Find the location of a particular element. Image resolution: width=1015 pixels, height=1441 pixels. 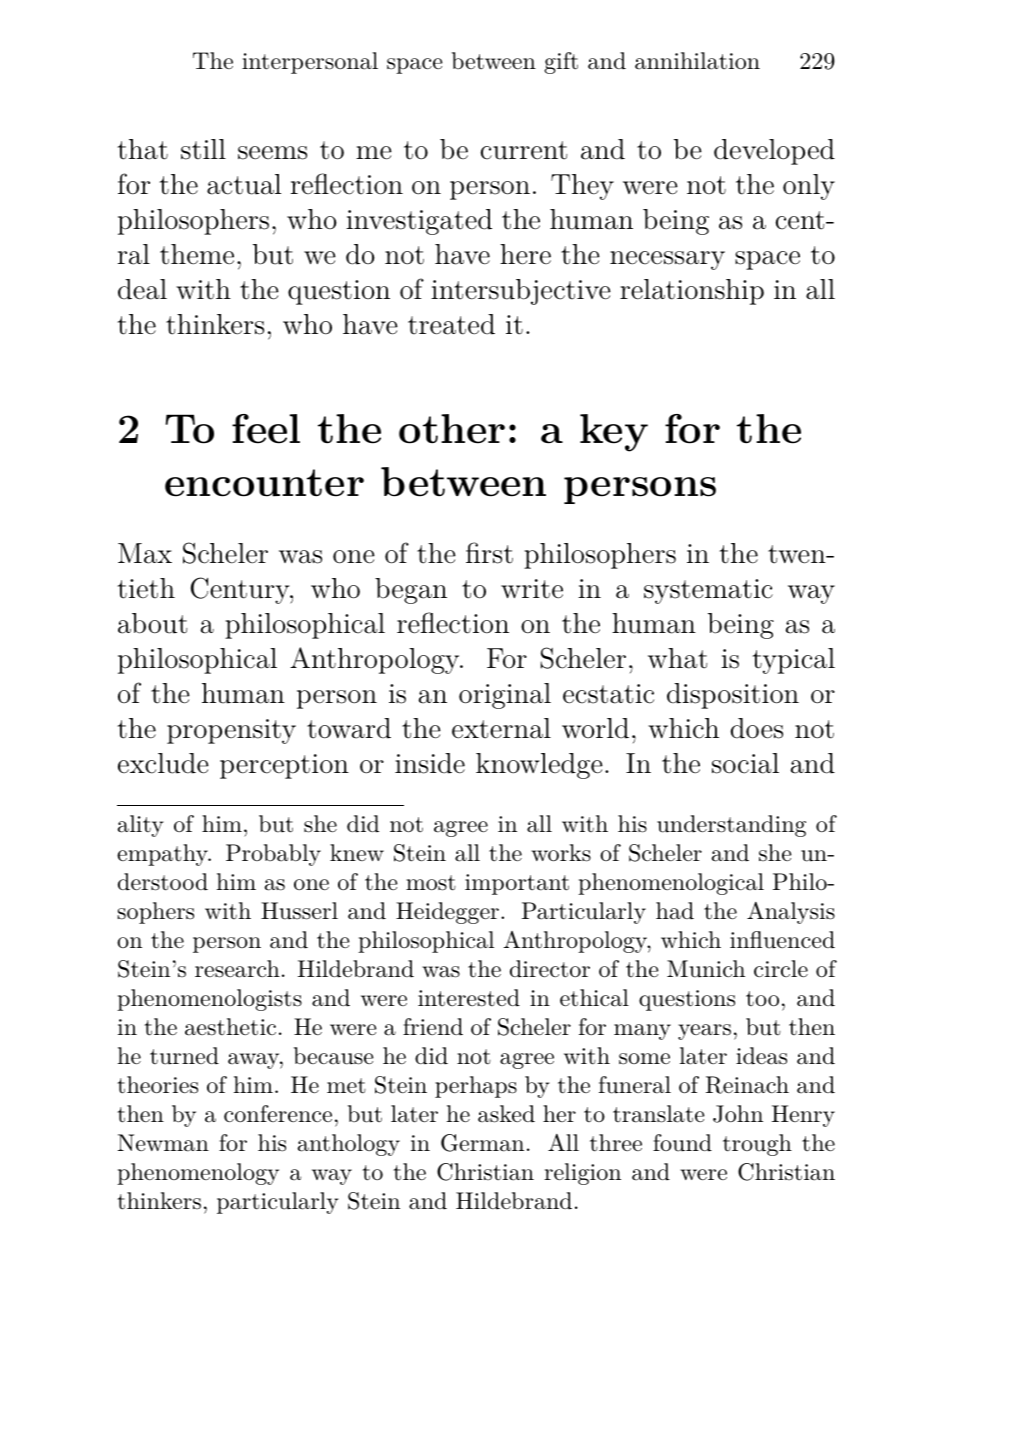

German is located at coordinates (482, 1143).
